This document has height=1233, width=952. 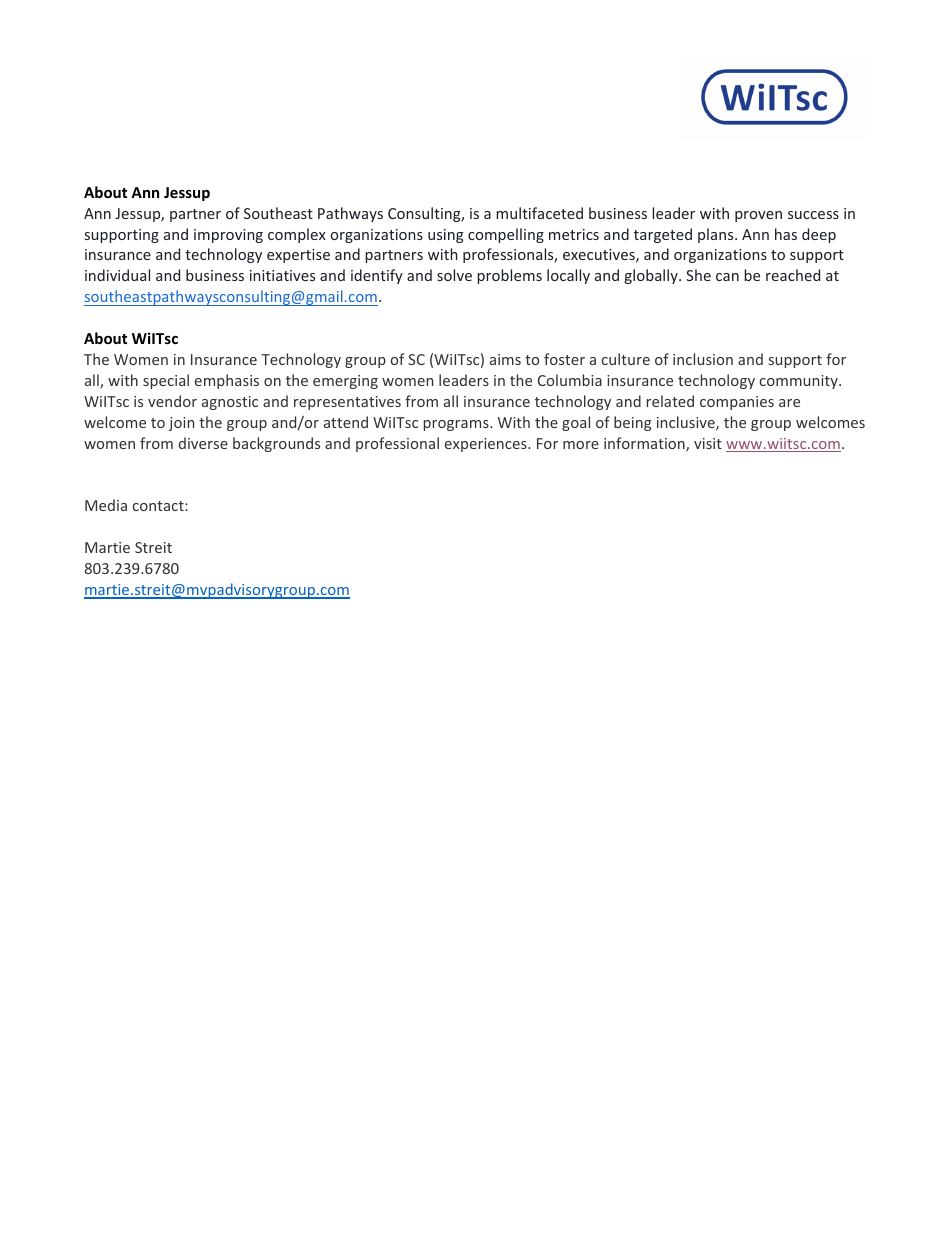 What do you see at coordinates (727, 277) in the document?
I see `can` at bounding box center [727, 277].
